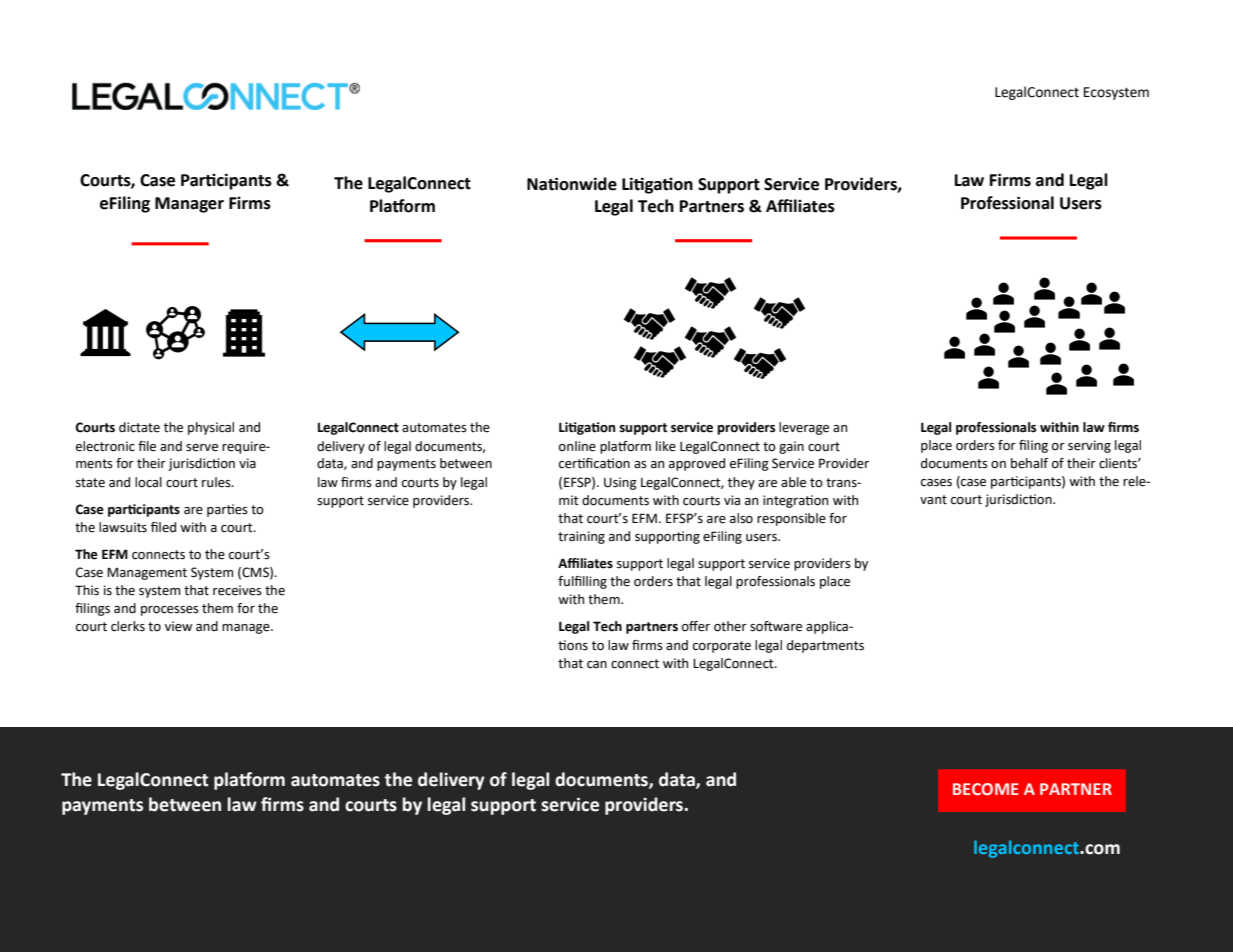 The width and height of the screenshot is (1233, 952). Describe the element at coordinates (582, 582) in the screenshot. I see `fulfilling` at that location.
